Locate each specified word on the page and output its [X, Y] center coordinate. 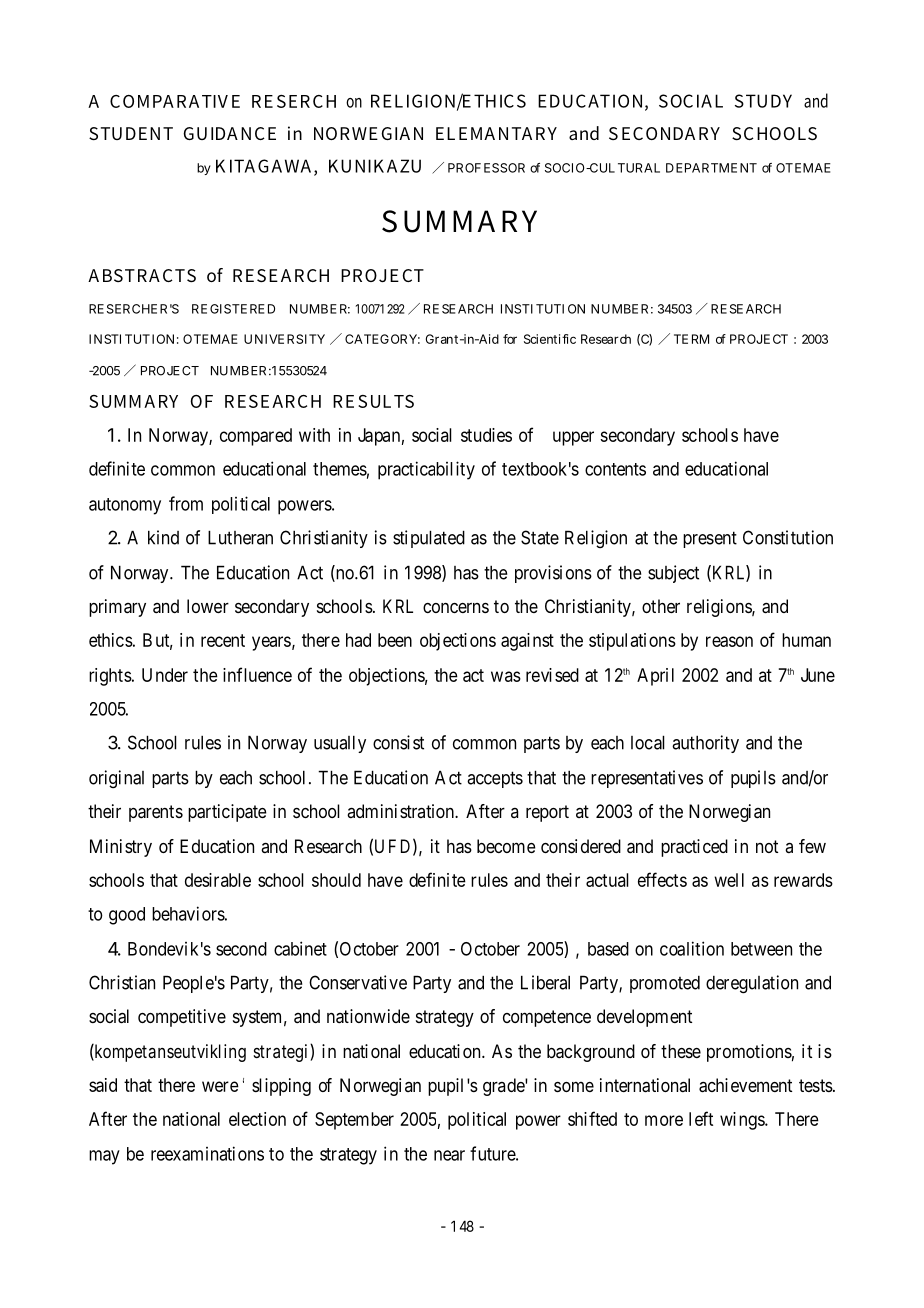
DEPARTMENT [711, 168]
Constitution [788, 537]
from [186, 503]
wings [743, 1121]
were [220, 1086]
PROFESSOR [486, 168]
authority [705, 744]
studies [486, 435]
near [449, 1155]
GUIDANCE [229, 133]
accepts [495, 779]
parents [156, 813]
